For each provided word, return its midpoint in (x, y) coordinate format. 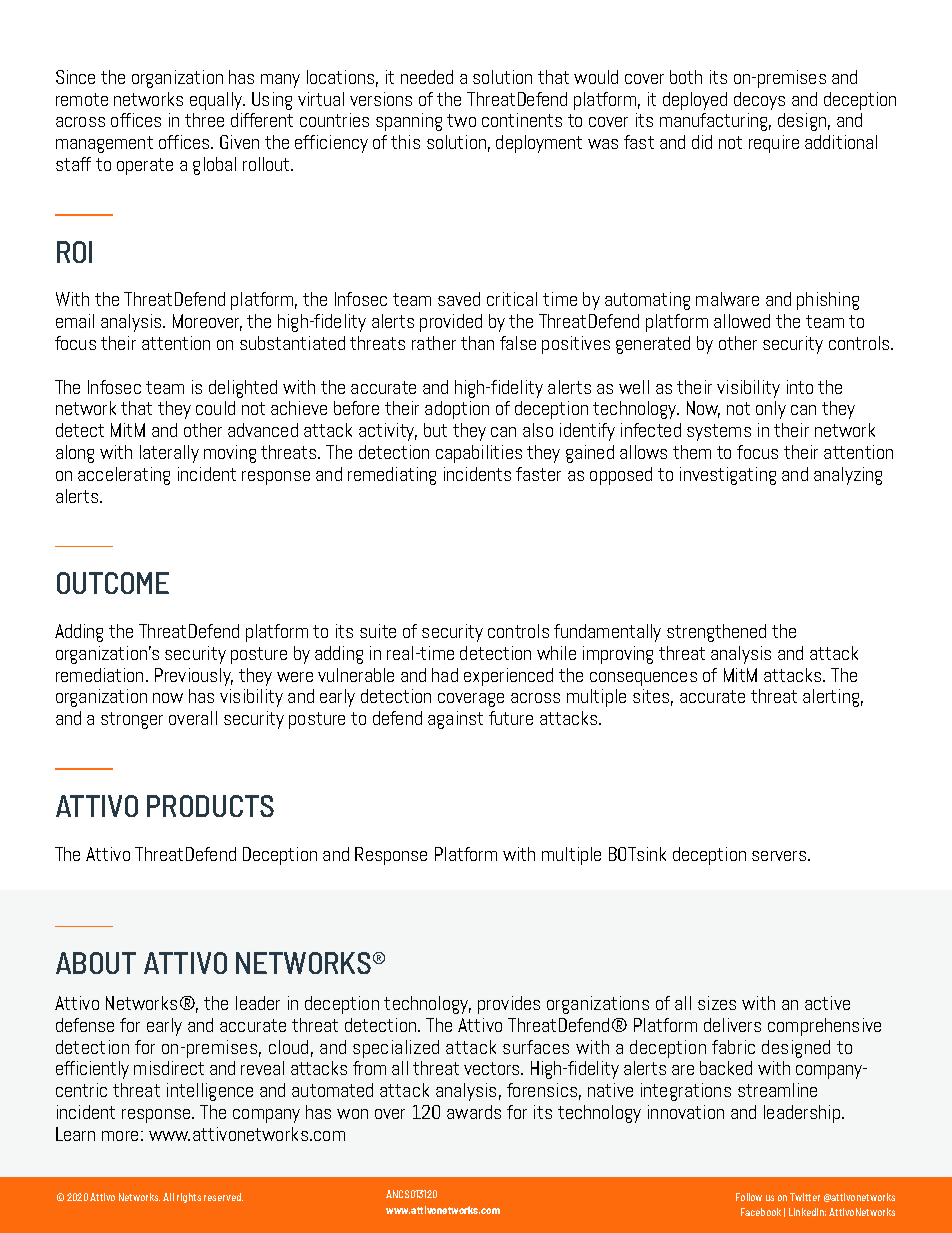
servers (780, 856)
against (455, 720)
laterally (169, 454)
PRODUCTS (210, 806)
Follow (749, 1197)
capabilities (479, 454)
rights (189, 1198)
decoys (759, 101)
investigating (728, 476)
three (204, 120)
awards (474, 1112)
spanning (409, 122)
